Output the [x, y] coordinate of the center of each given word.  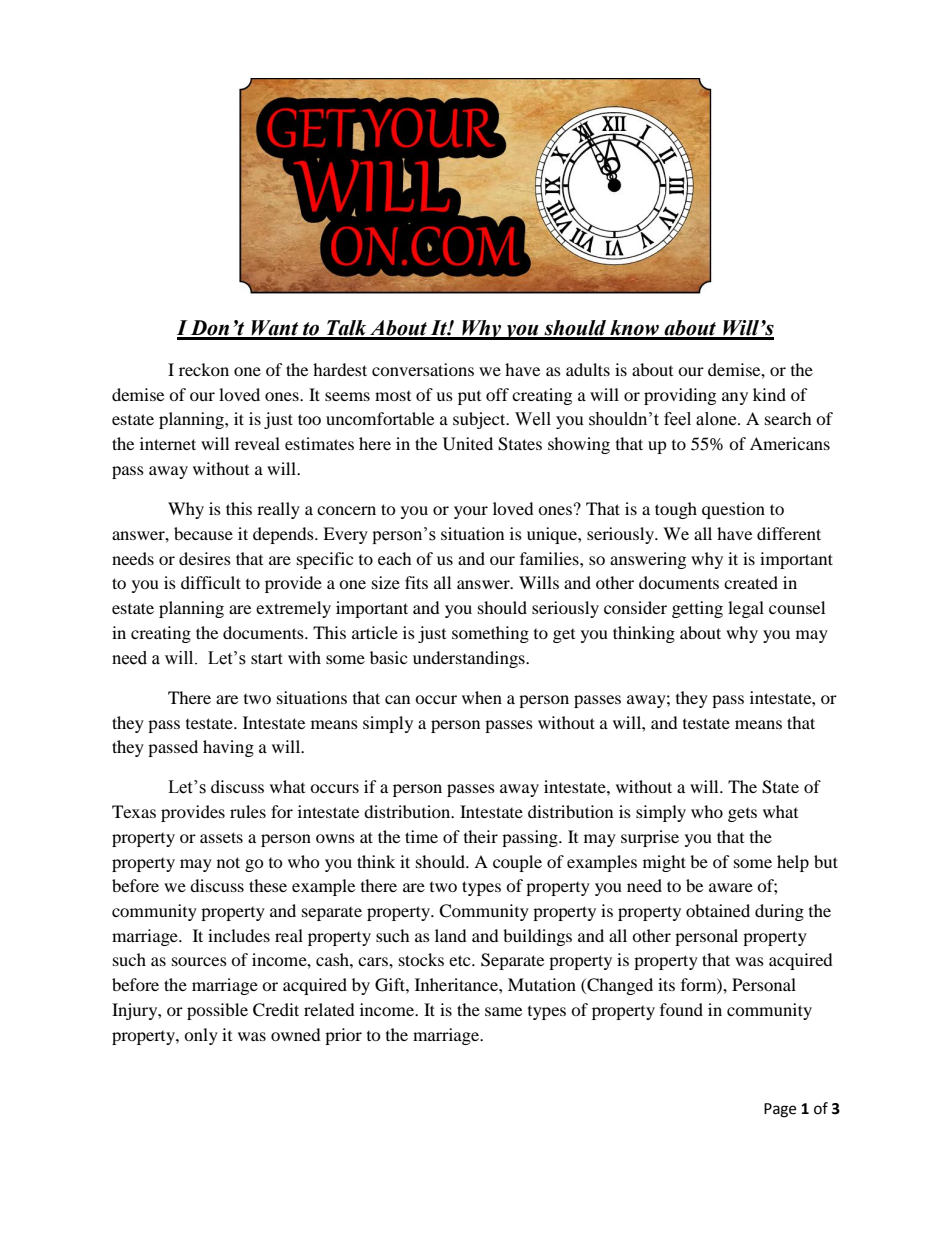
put [469, 398]
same [503, 1011]
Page [780, 1110]
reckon [204, 369]
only [201, 1036]
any [735, 398]
